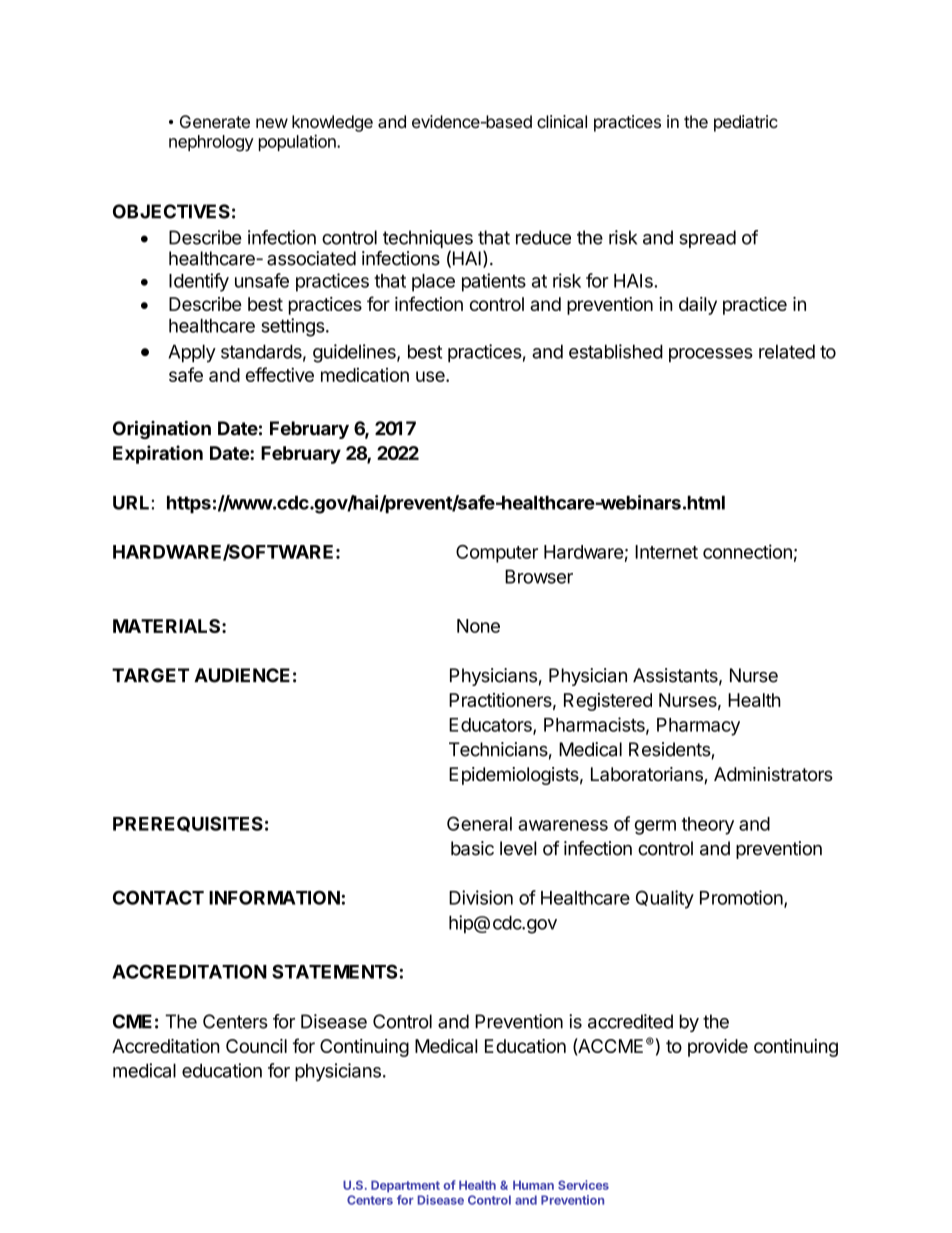 This screenshot has height=1233, width=952. Describe the element at coordinates (741, 897) in the screenshot. I see `Promotion` at that location.
